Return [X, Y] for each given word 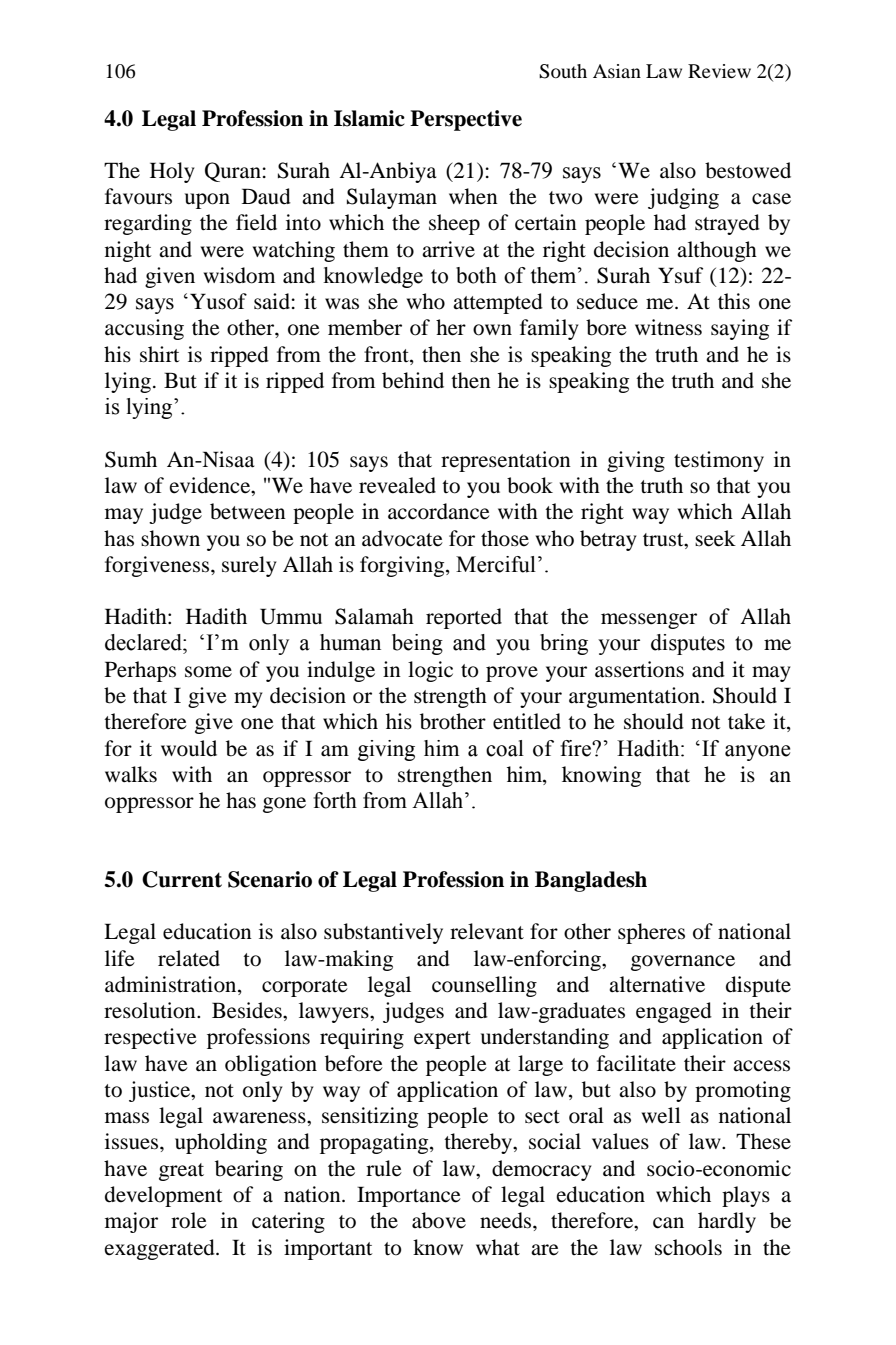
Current [182, 879]
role [189, 1220]
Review [719, 71]
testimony [719, 461]
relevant [487, 931]
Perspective [466, 120]
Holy [172, 172]
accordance [439, 511]
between [248, 511]
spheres [651, 933]
